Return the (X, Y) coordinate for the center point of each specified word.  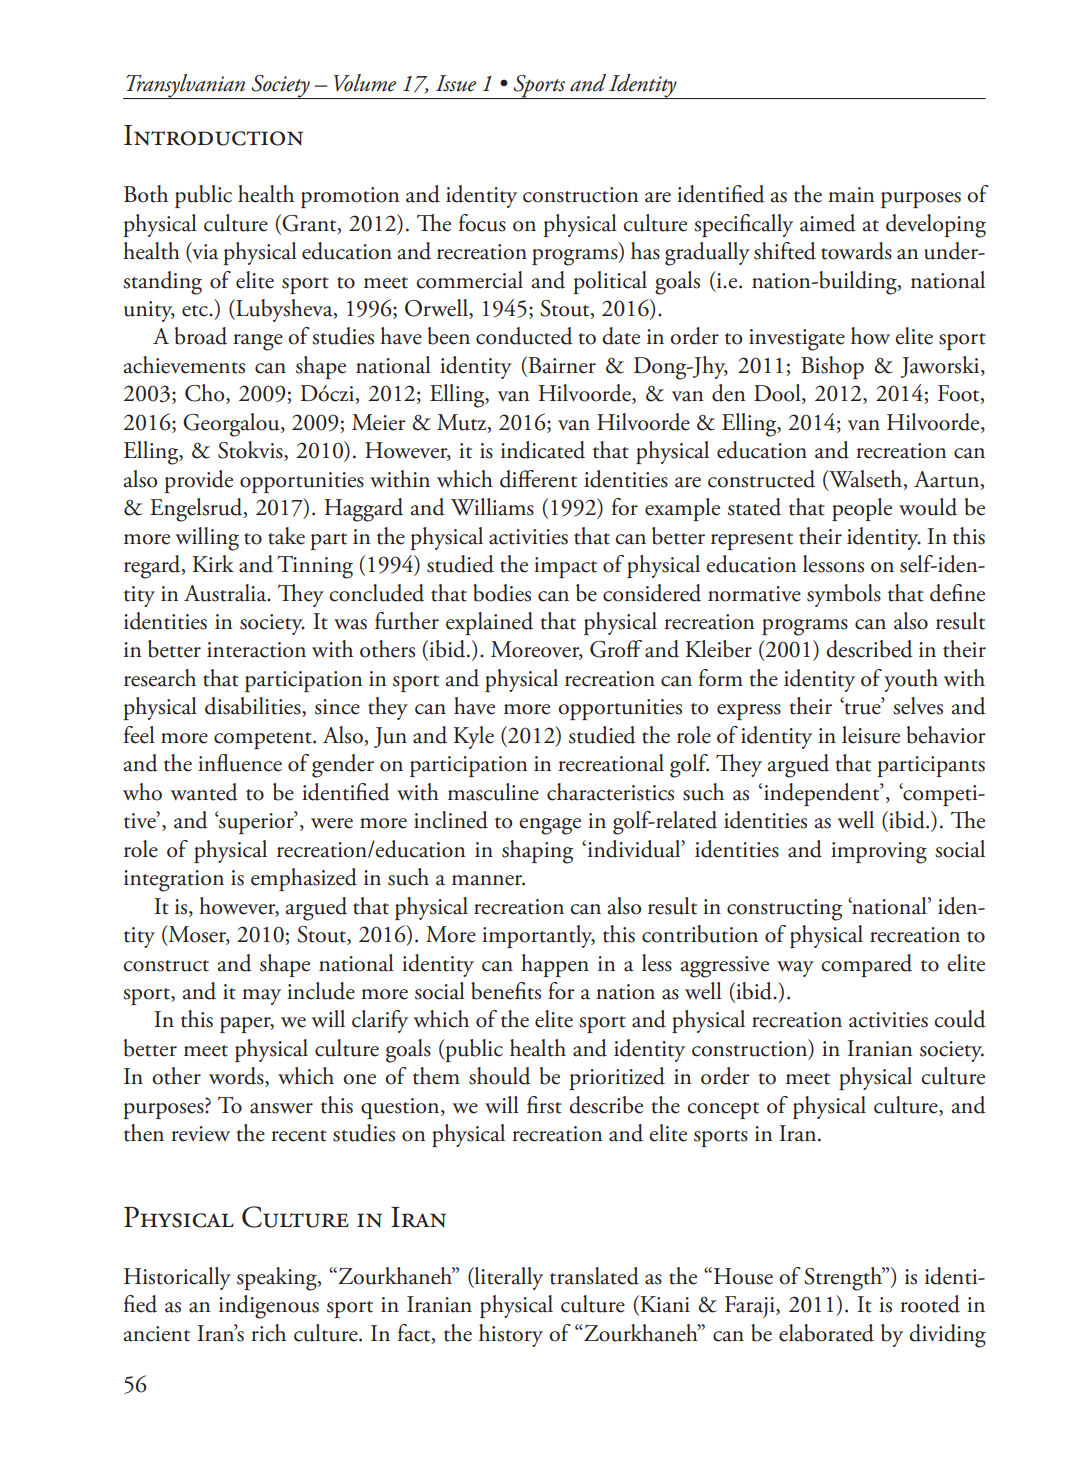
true (862, 708)
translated (594, 1276)
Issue (456, 83)
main (851, 195)
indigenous (269, 1307)
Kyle (473, 737)
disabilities (254, 707)
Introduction (213, 135)
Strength (844, 1279)
